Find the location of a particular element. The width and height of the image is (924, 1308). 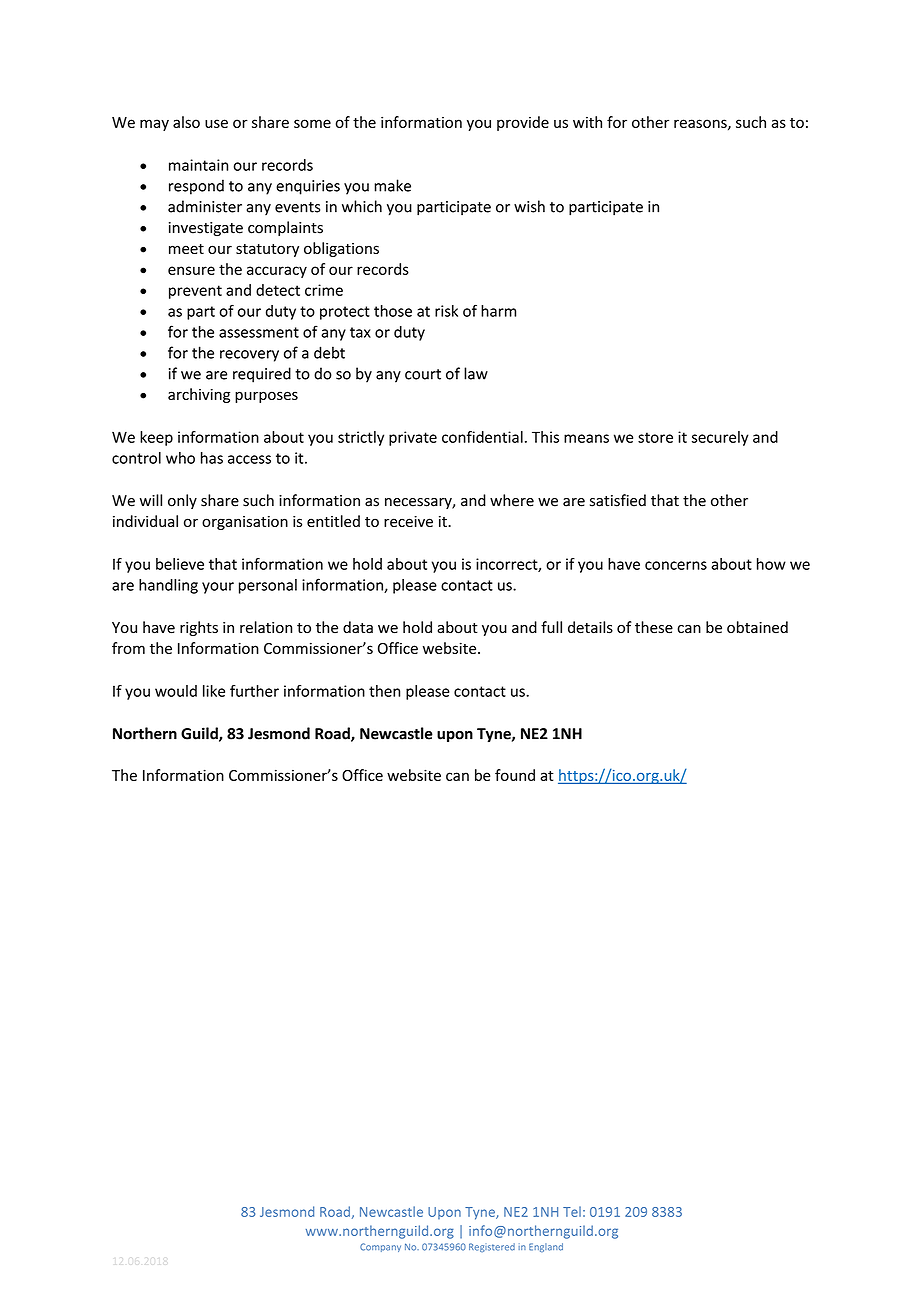

Company is located at coordinates (380, 1247).
